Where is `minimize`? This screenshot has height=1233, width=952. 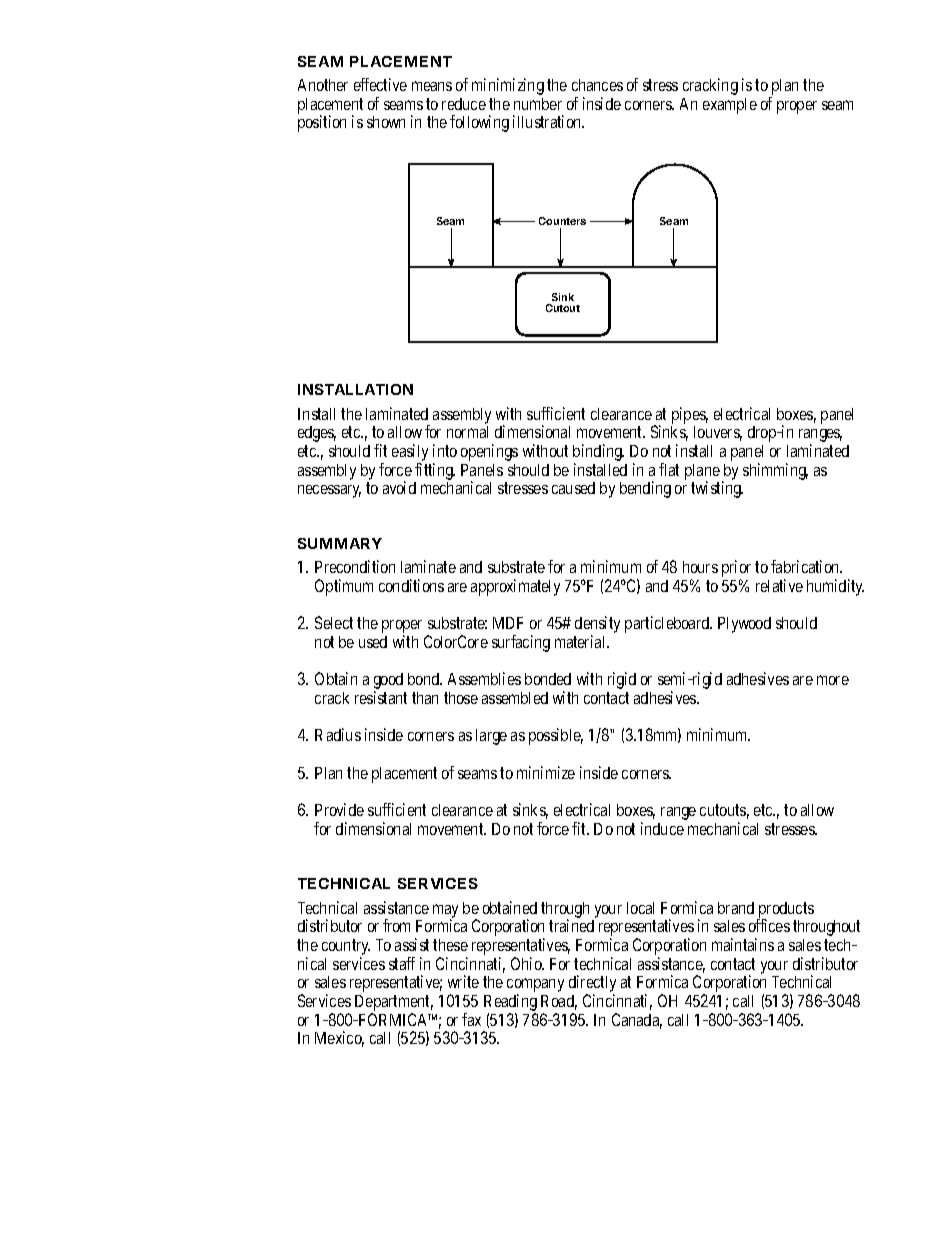 minimize is located at coordinates (546, 772).
